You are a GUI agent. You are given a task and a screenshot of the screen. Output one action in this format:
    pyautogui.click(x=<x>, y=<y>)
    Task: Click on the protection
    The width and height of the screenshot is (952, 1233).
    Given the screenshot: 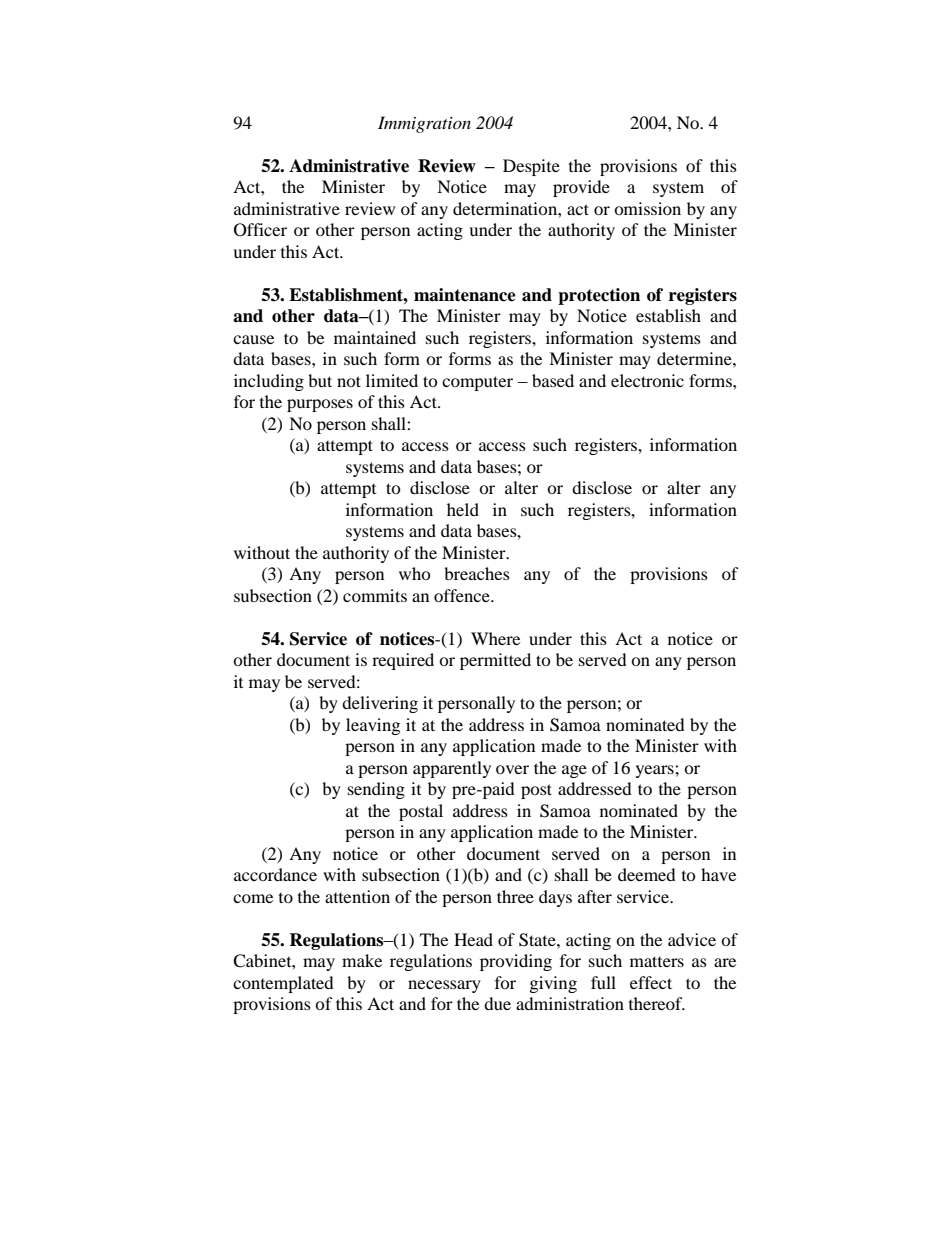 What is the action you would take?
    pyautogui.click(x=599, y=296)
